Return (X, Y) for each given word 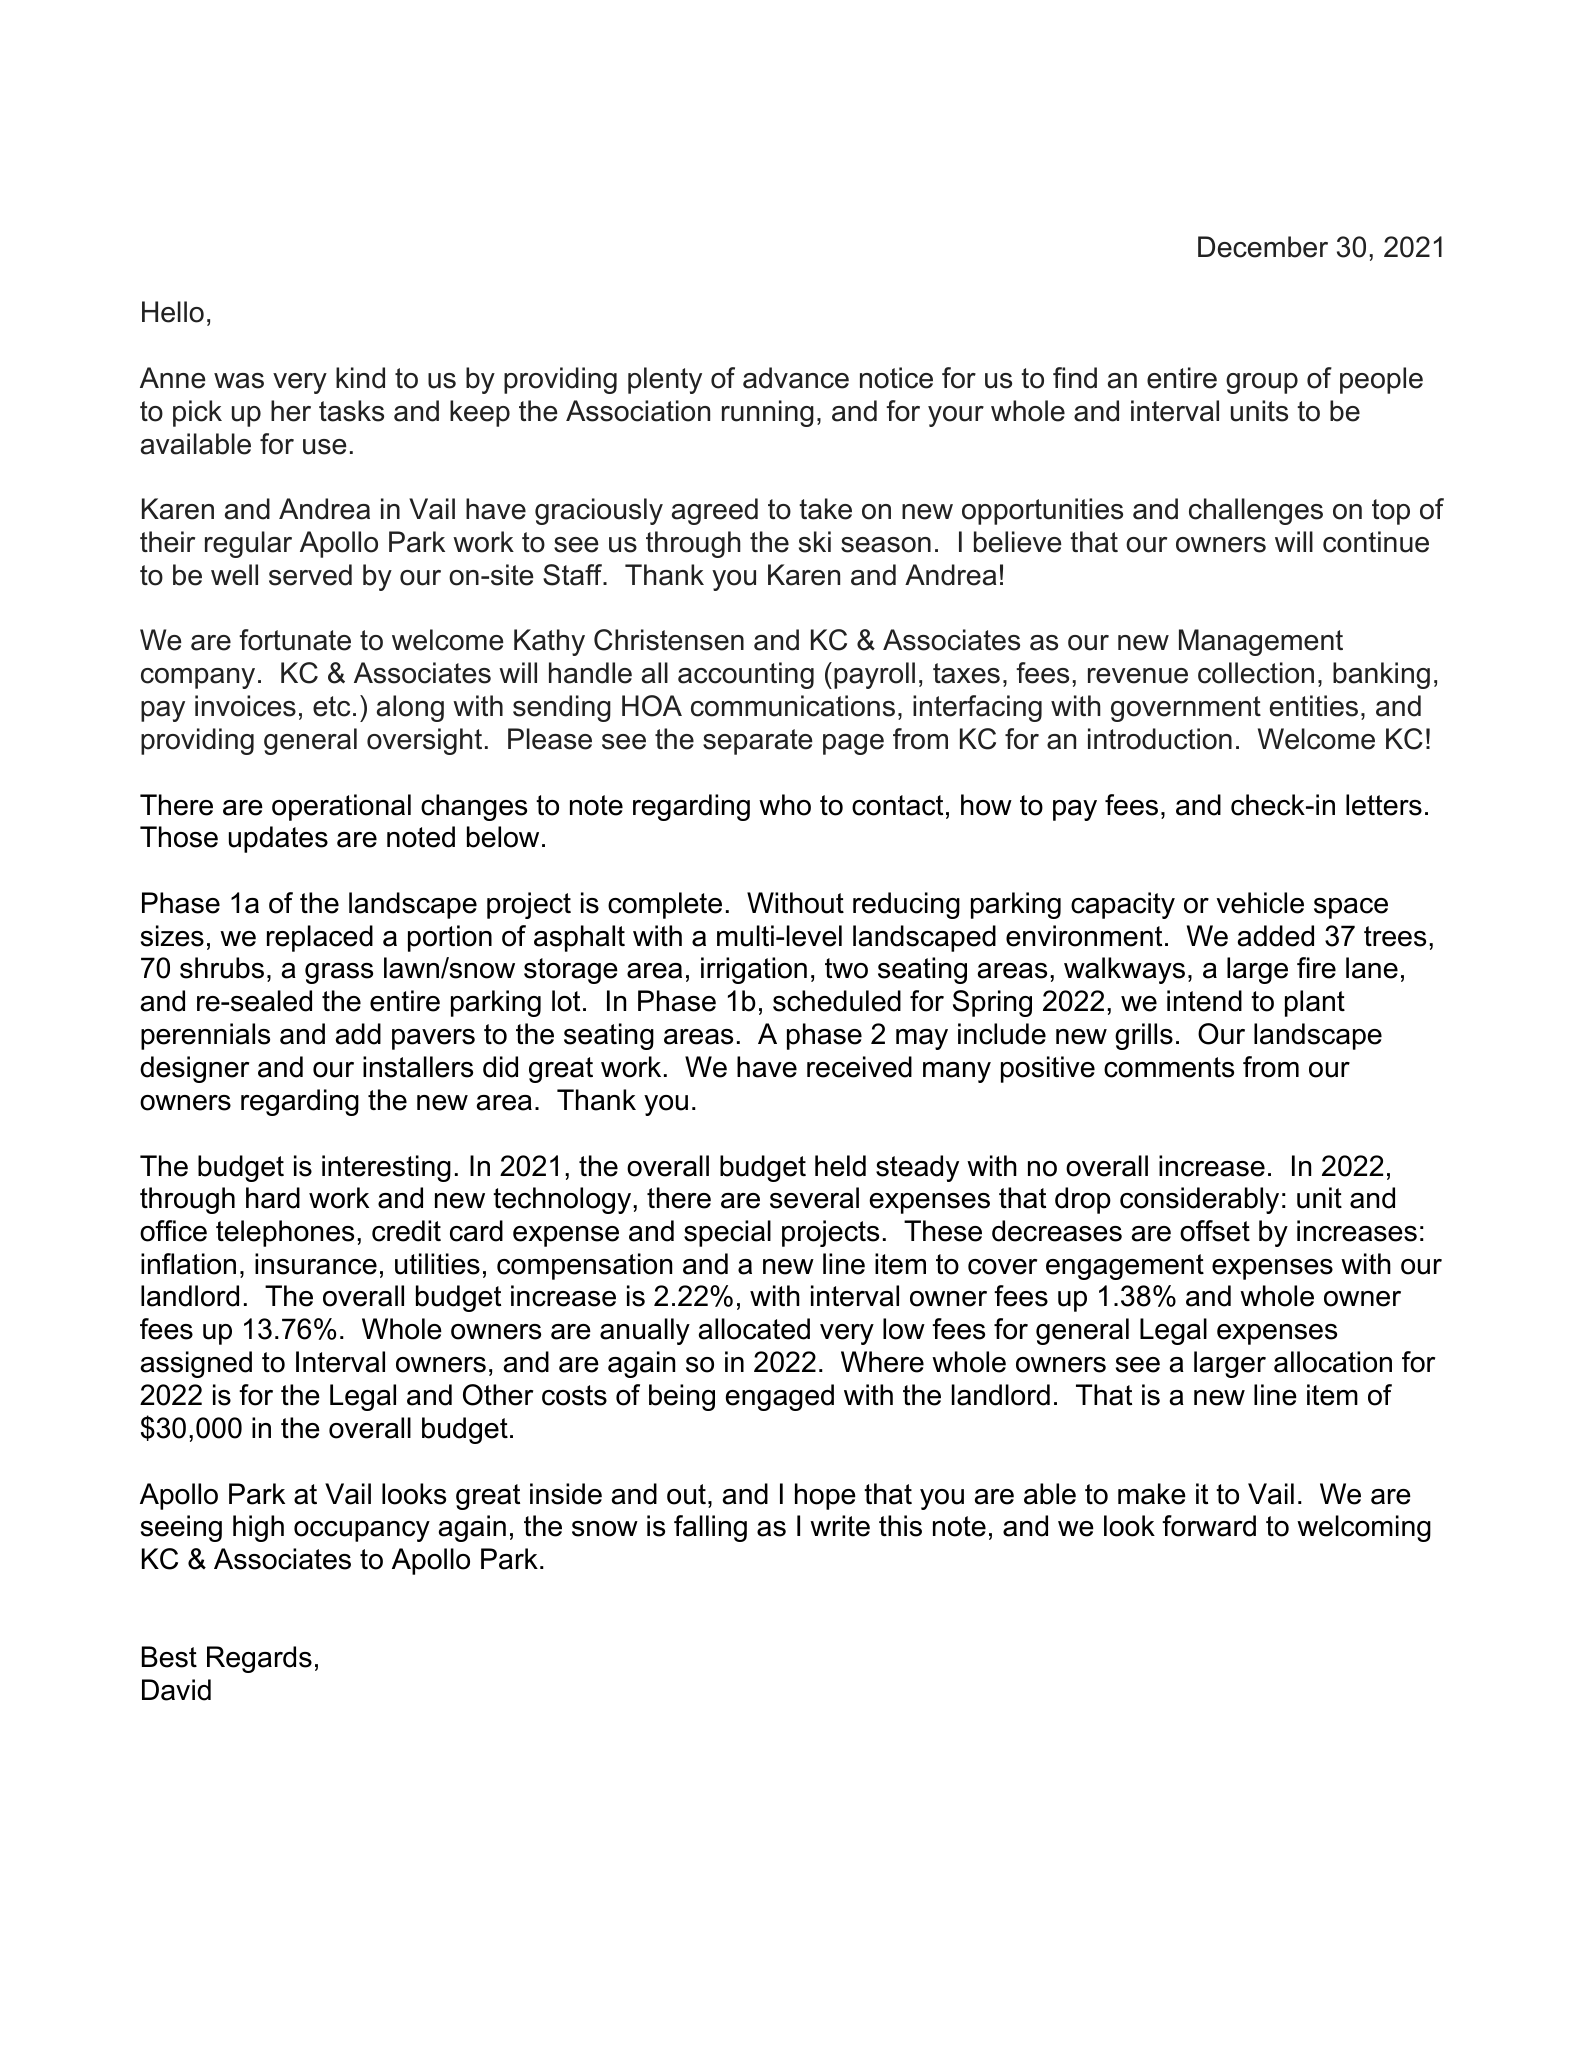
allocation (1333, 1362)
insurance (316, 1264)
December (1263, 247)
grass (339, 973)
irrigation (754, 970)
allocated (754, 1329)
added (1276, 936)
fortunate (295, 640)
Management (1261, 642)
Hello (173, 312)
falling (710, 1528)
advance (796, 378)
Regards (259, 1659)
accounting (746, 675)
